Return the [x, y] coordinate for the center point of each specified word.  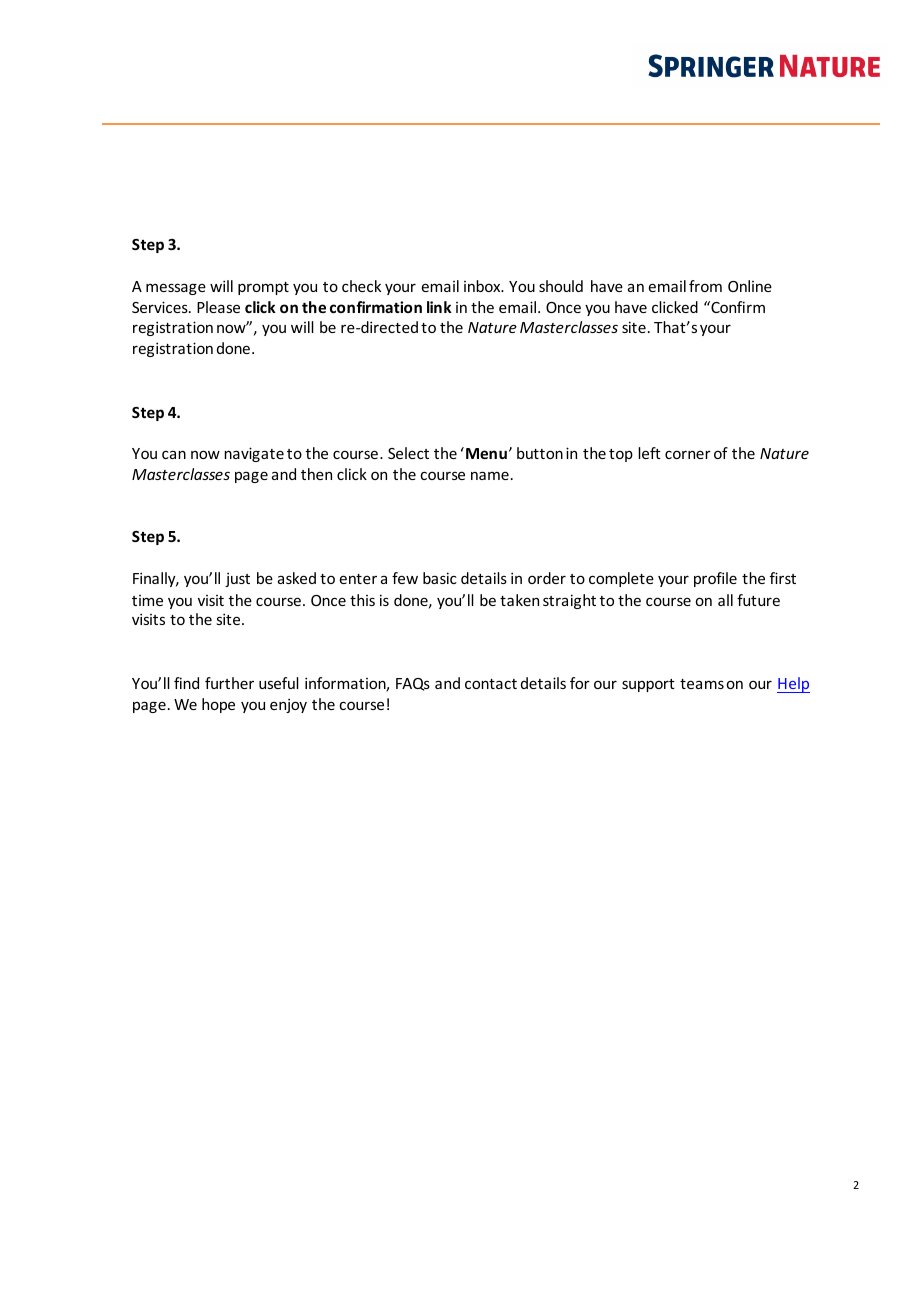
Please [218, 307]
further [229, 683]
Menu [486, 453]
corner [688, 454]
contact [491, 684]
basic [440, 578]
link [439, 307]
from [705, 286]
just [237, 579]
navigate [254, 454]
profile [715, 579]
